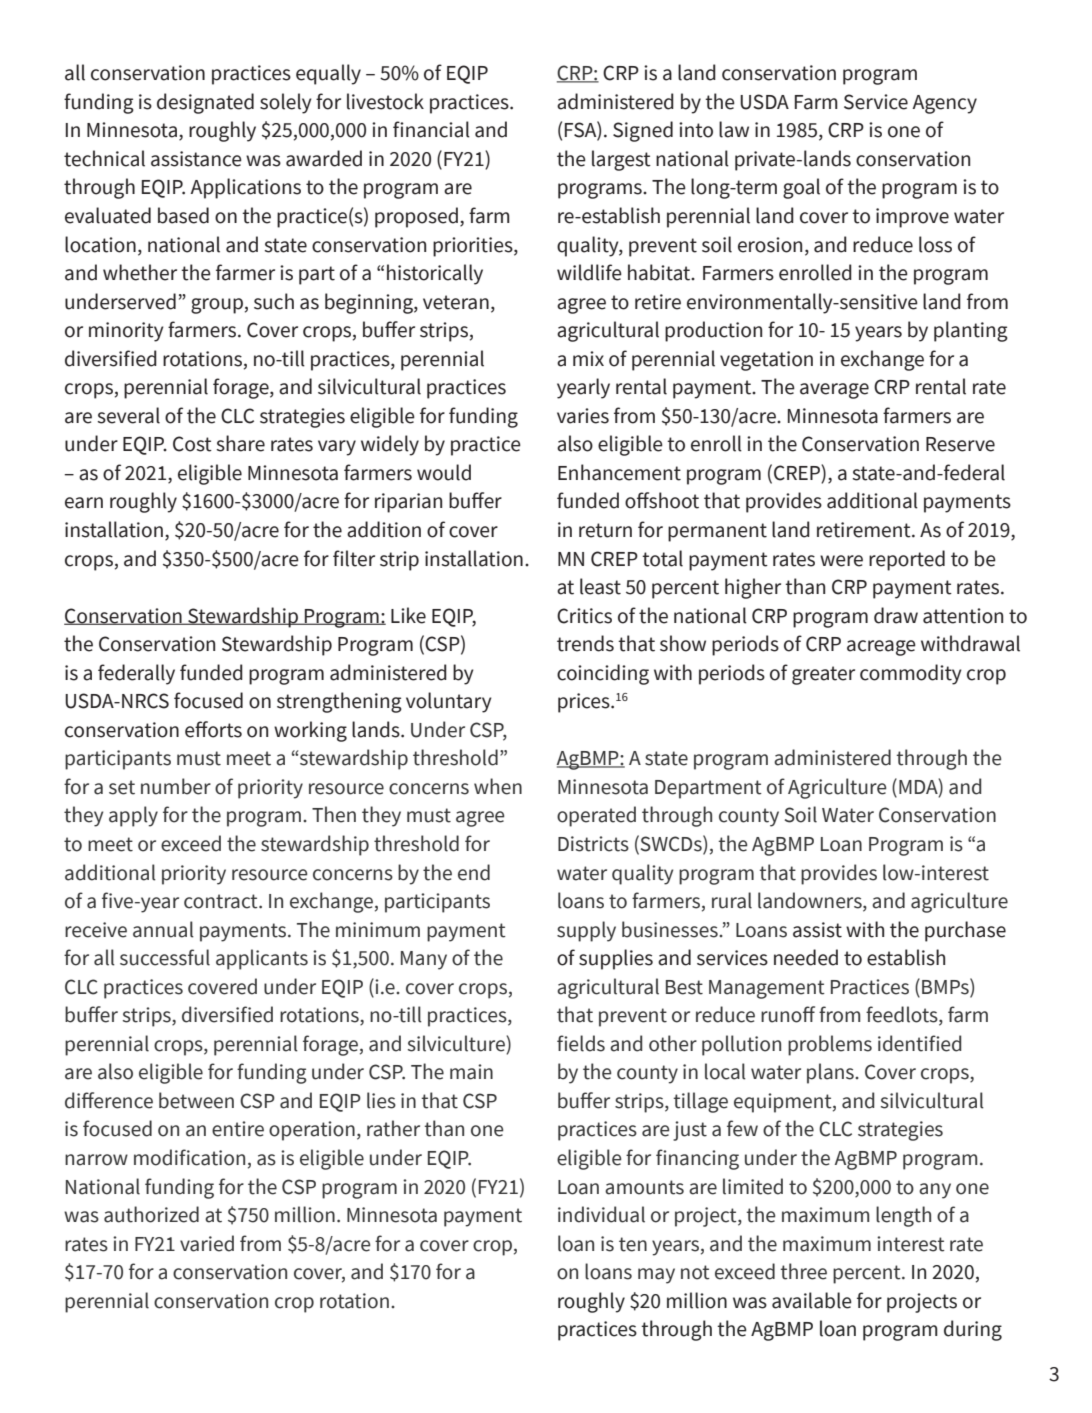  What do you see at coordinates (217, 306) in the image?
I see `group` at bounding box center [217, 306].
